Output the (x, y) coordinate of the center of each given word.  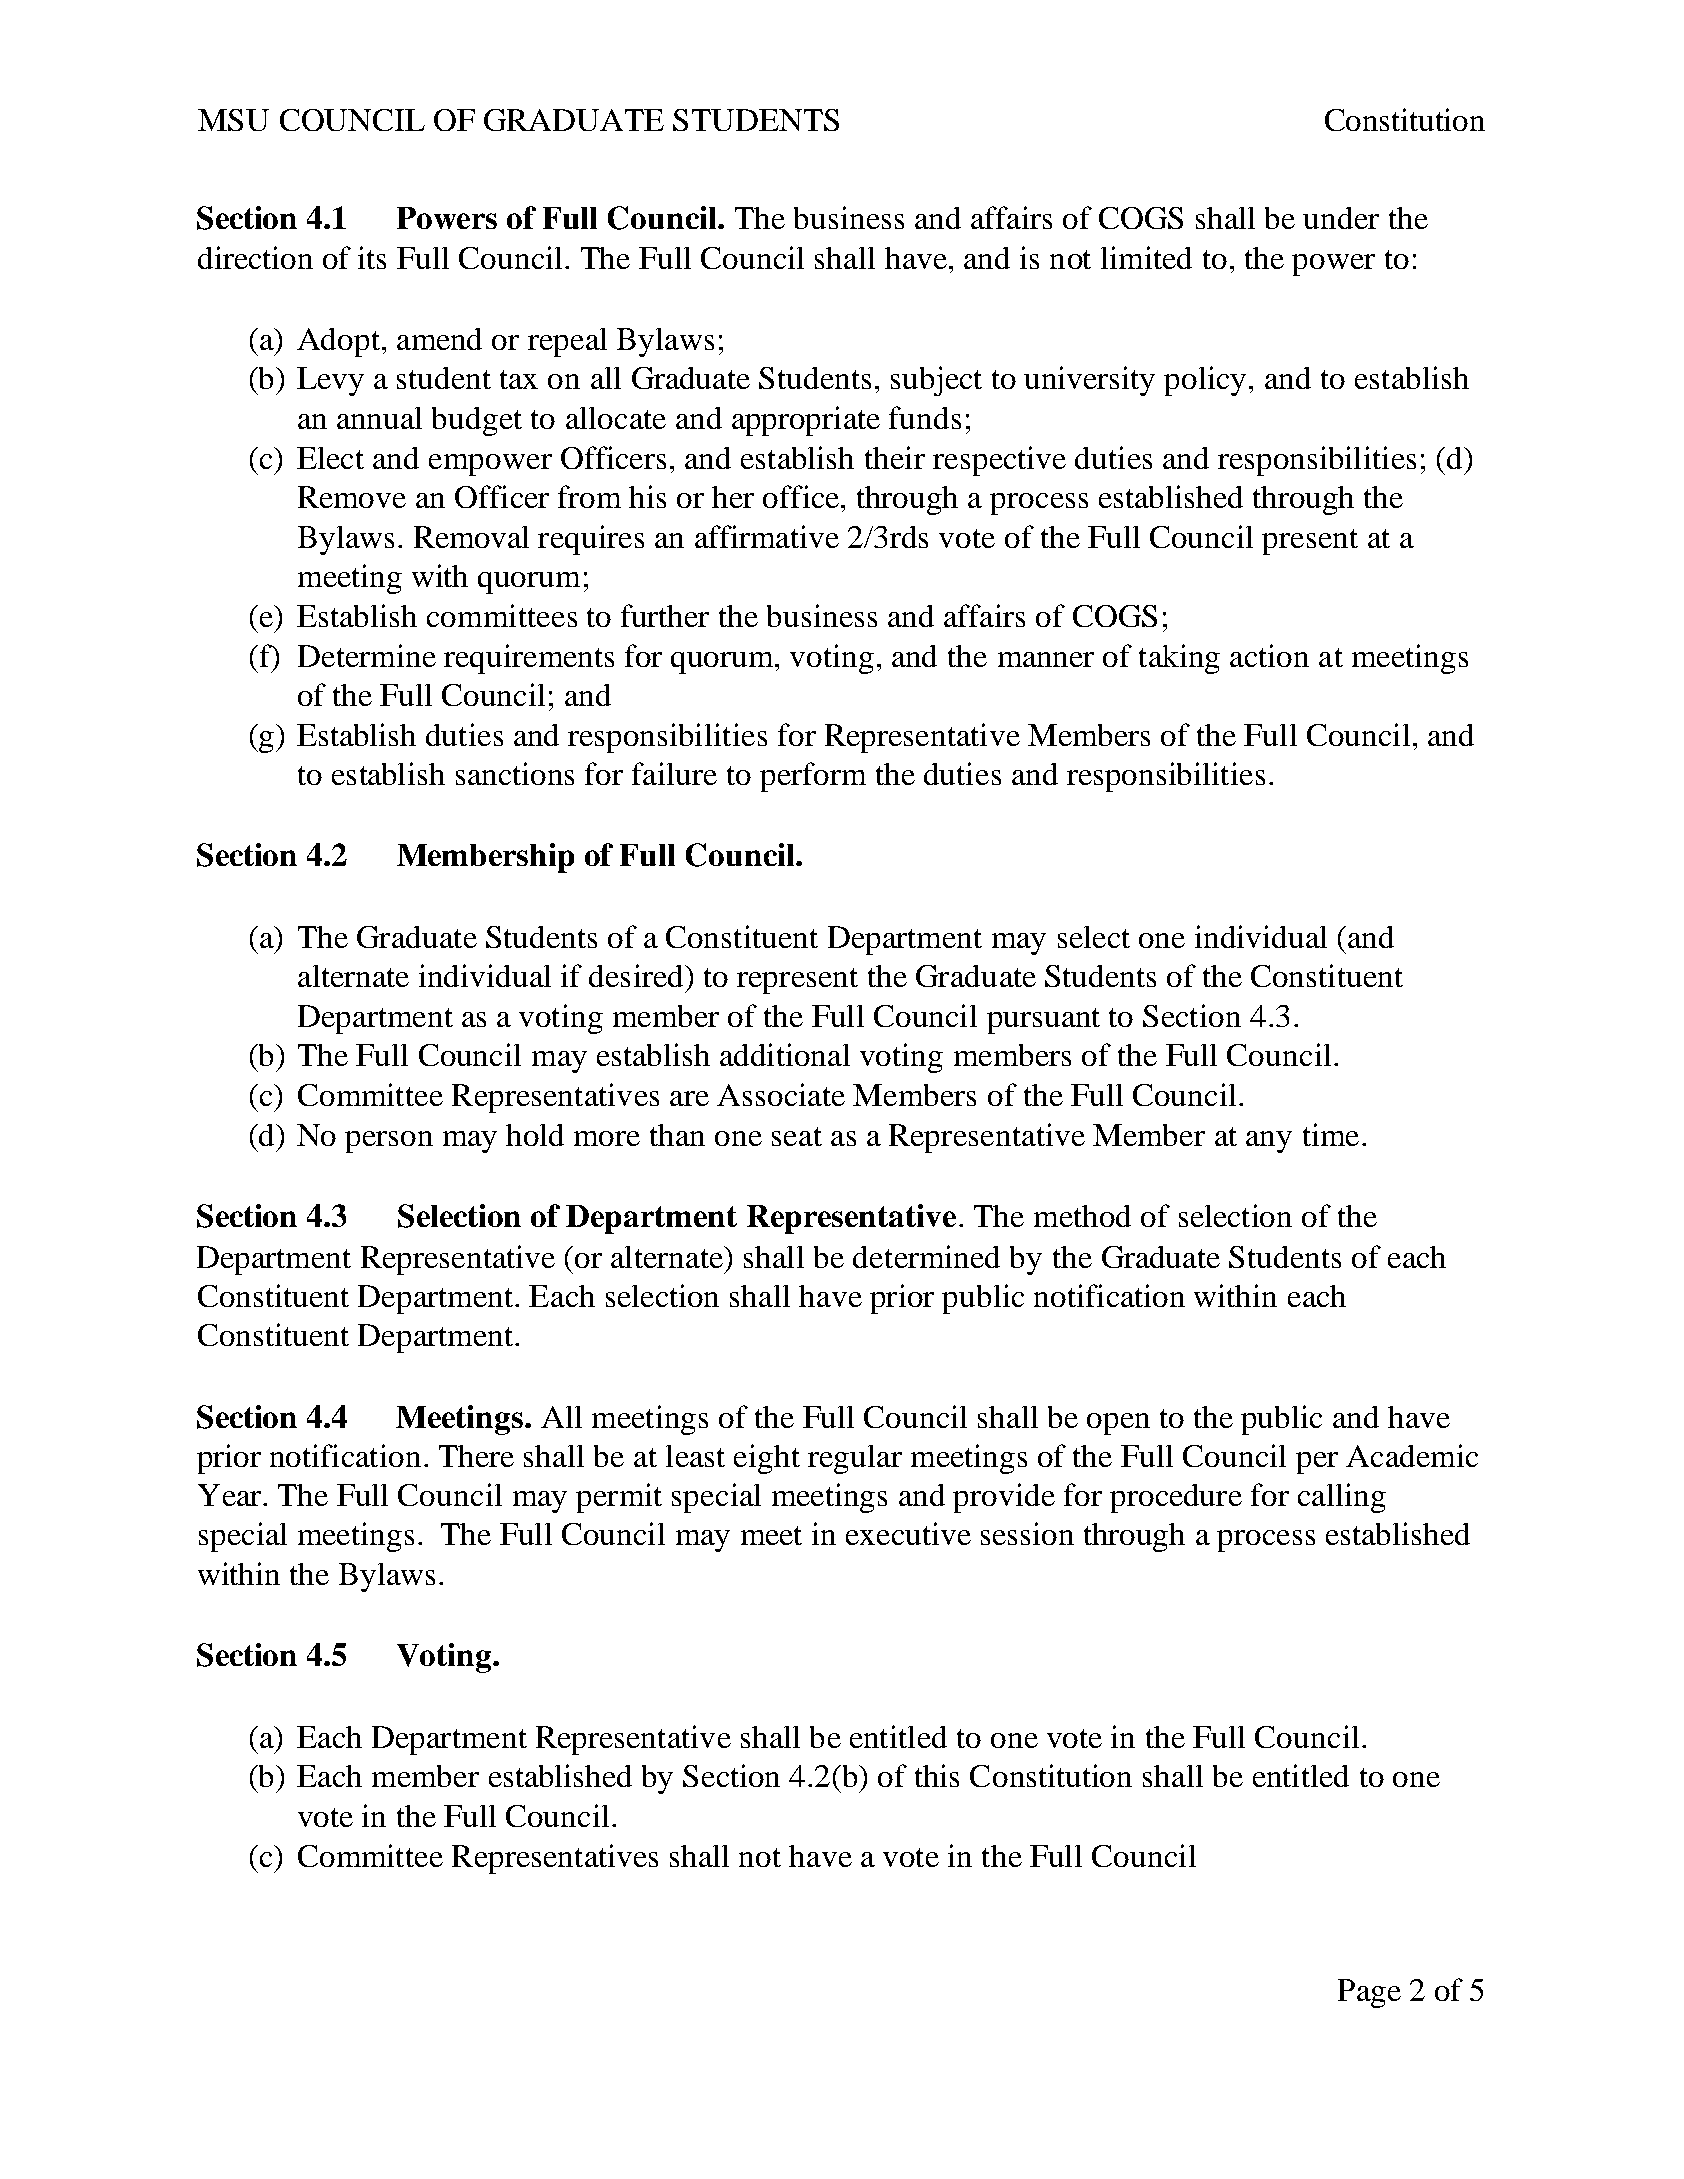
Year (231, 1495)
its (372, 257)
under (1341, 218)
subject (936, 381)
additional (785, 1054)
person (389, 1142)
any (1269, 1142)
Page (1369, 1993)
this (937, 1775)
